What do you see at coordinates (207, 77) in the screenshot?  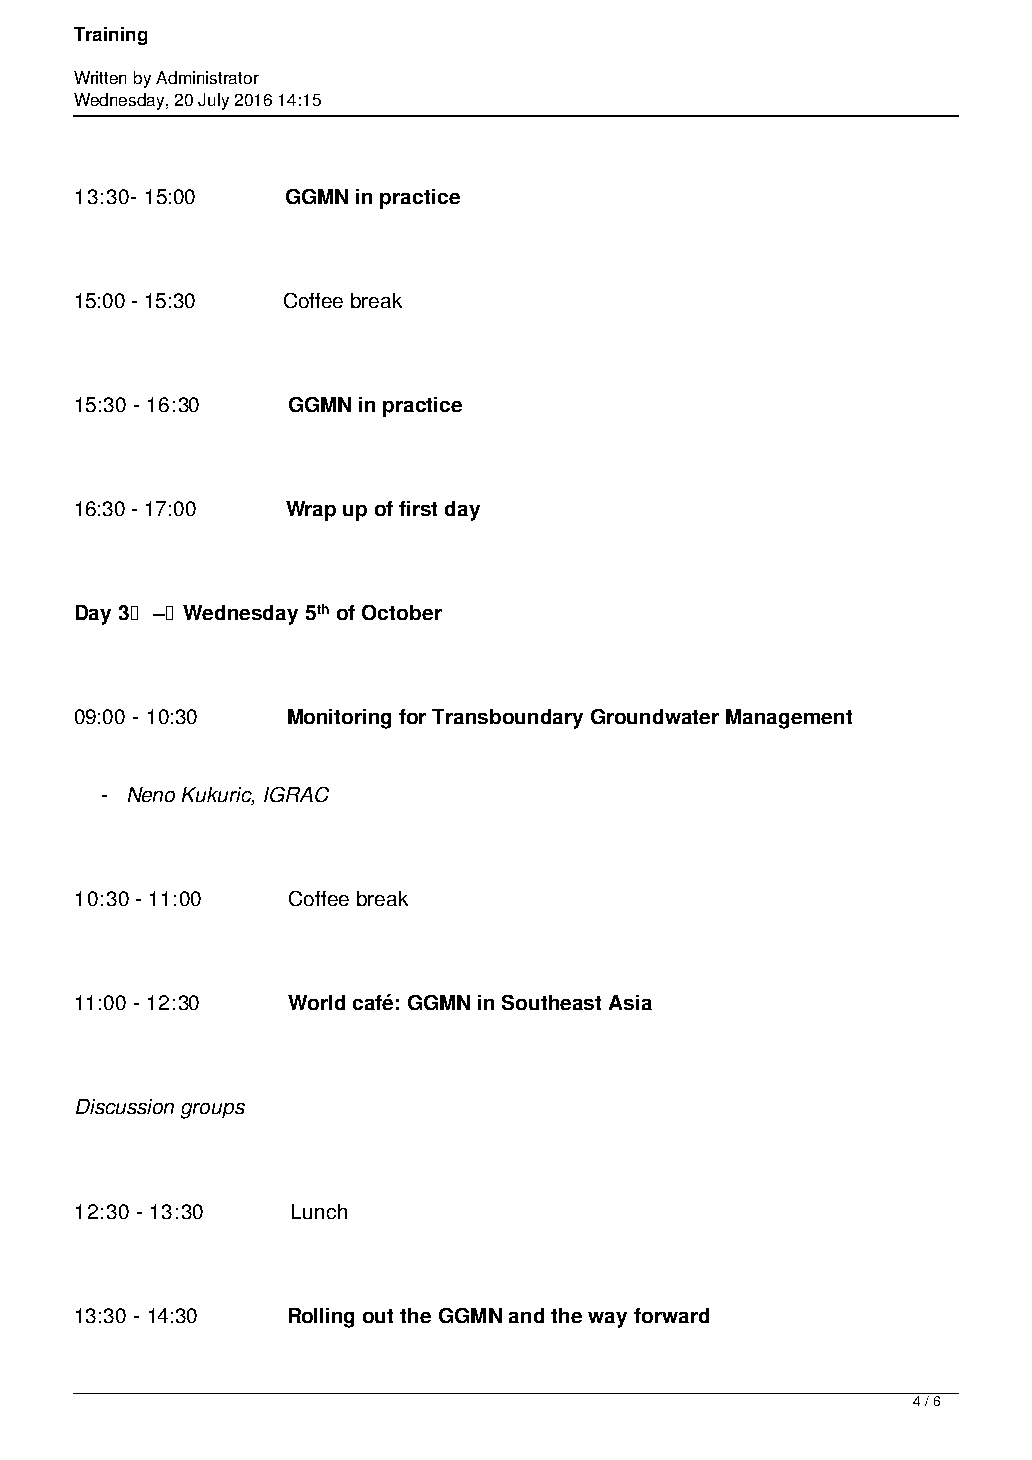 I see `Administrator` at bounding box center [207, 77].
